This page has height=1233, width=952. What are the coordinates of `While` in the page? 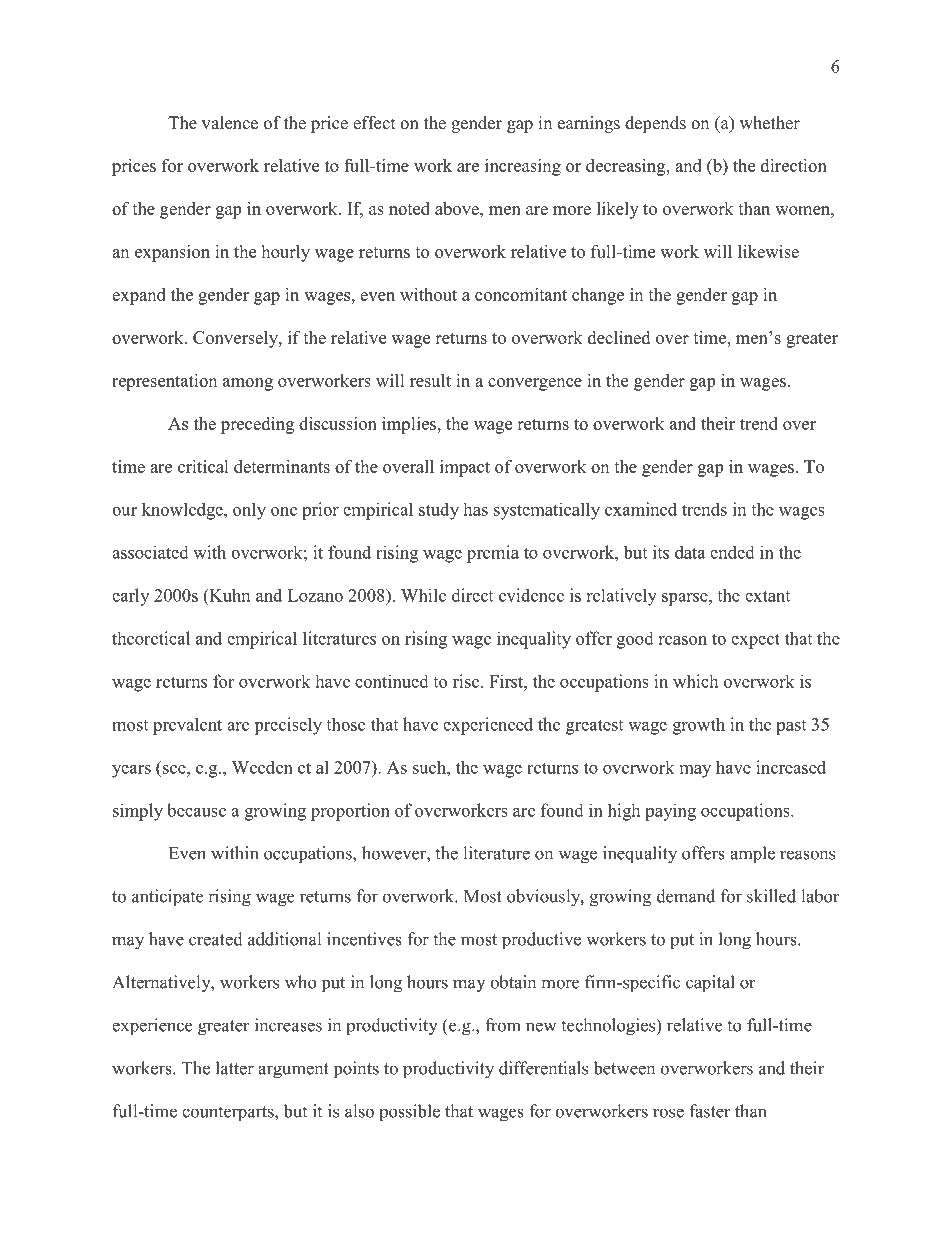 It's located at (423, 595).
